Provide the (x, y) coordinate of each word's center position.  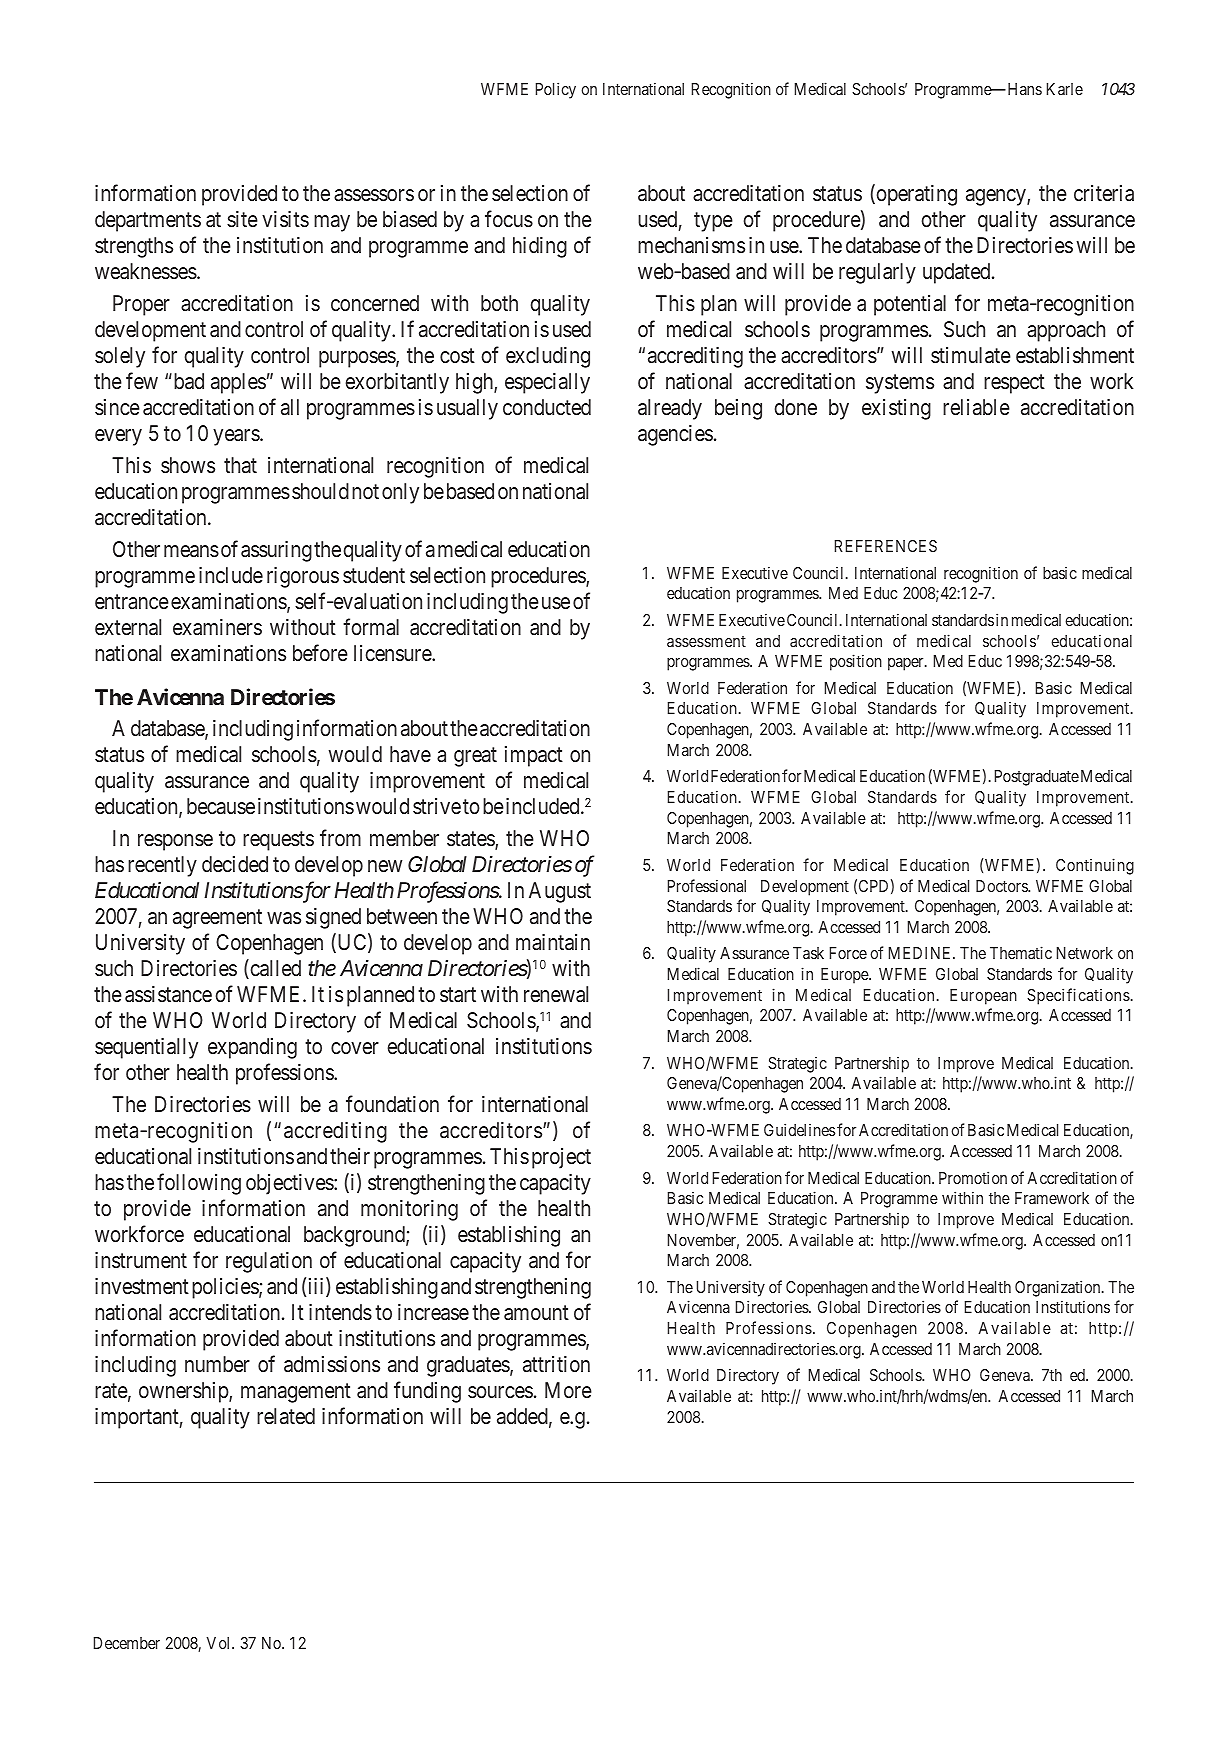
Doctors (1002, 886)
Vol (220, 1643)
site (242, 219)
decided (235, 864)
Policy (556, 90)
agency (997, 197)
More (568, 1390)
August (560, 892)
